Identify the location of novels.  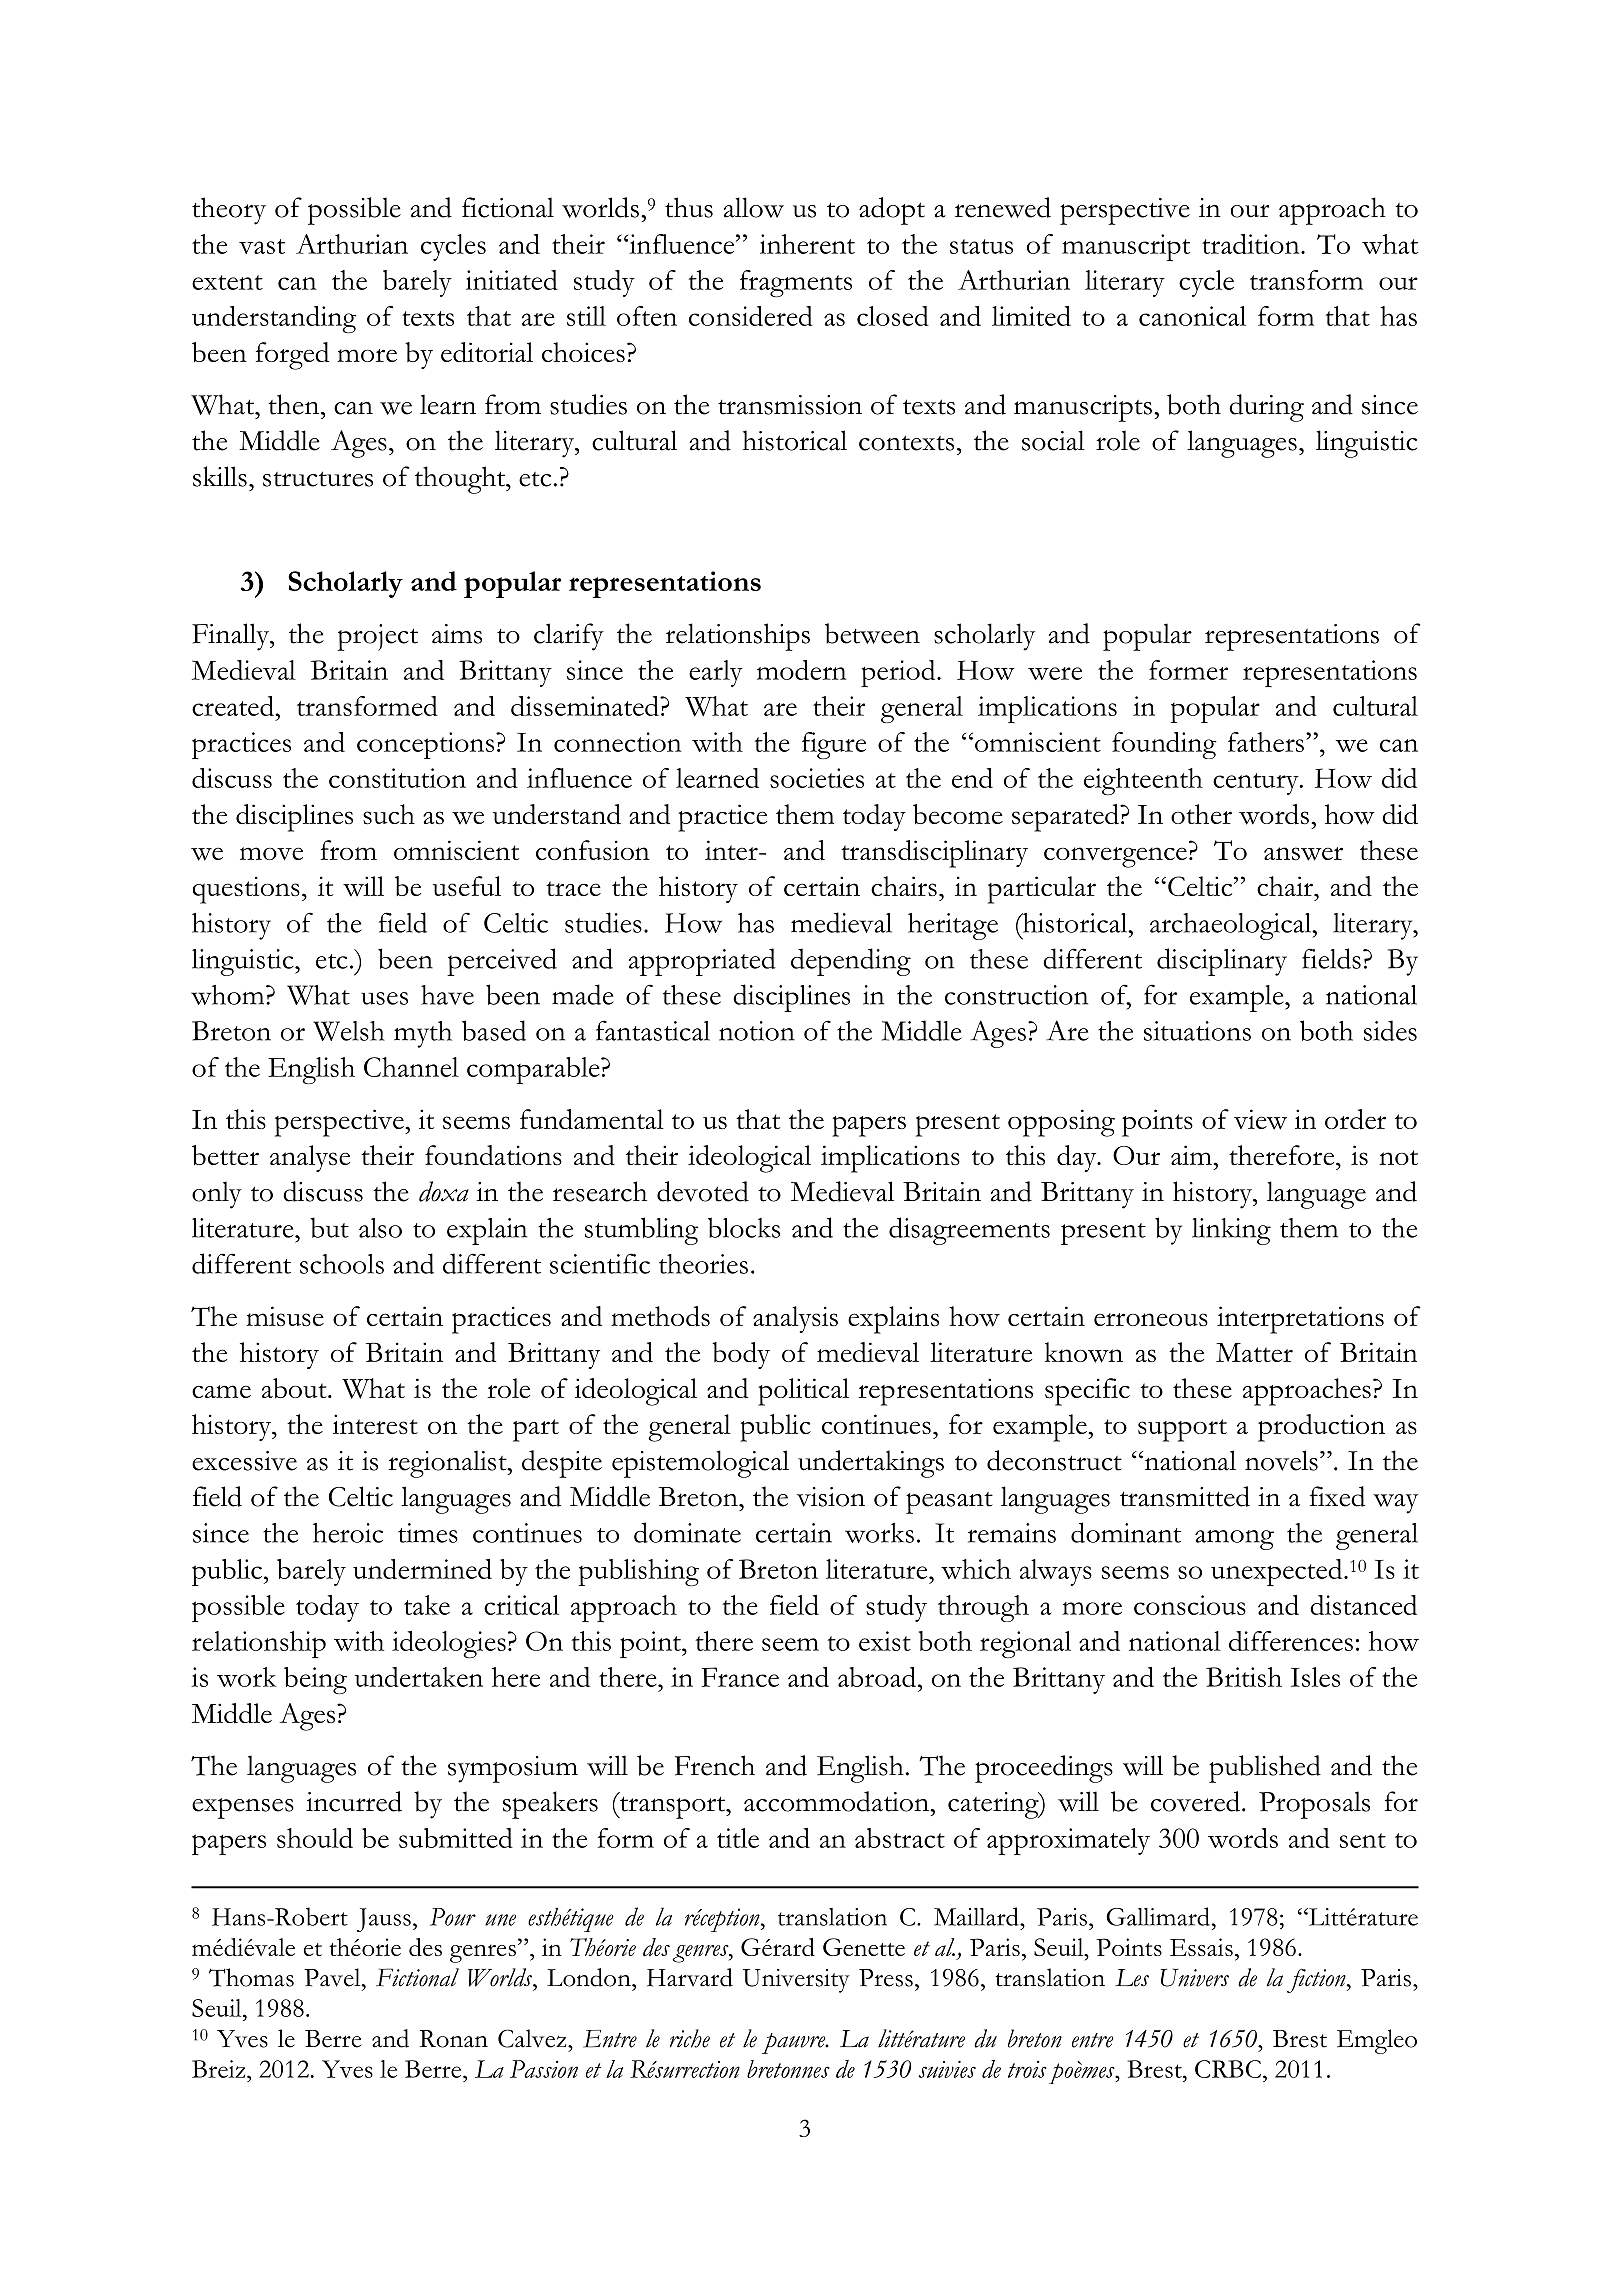
(1281, 1460).
